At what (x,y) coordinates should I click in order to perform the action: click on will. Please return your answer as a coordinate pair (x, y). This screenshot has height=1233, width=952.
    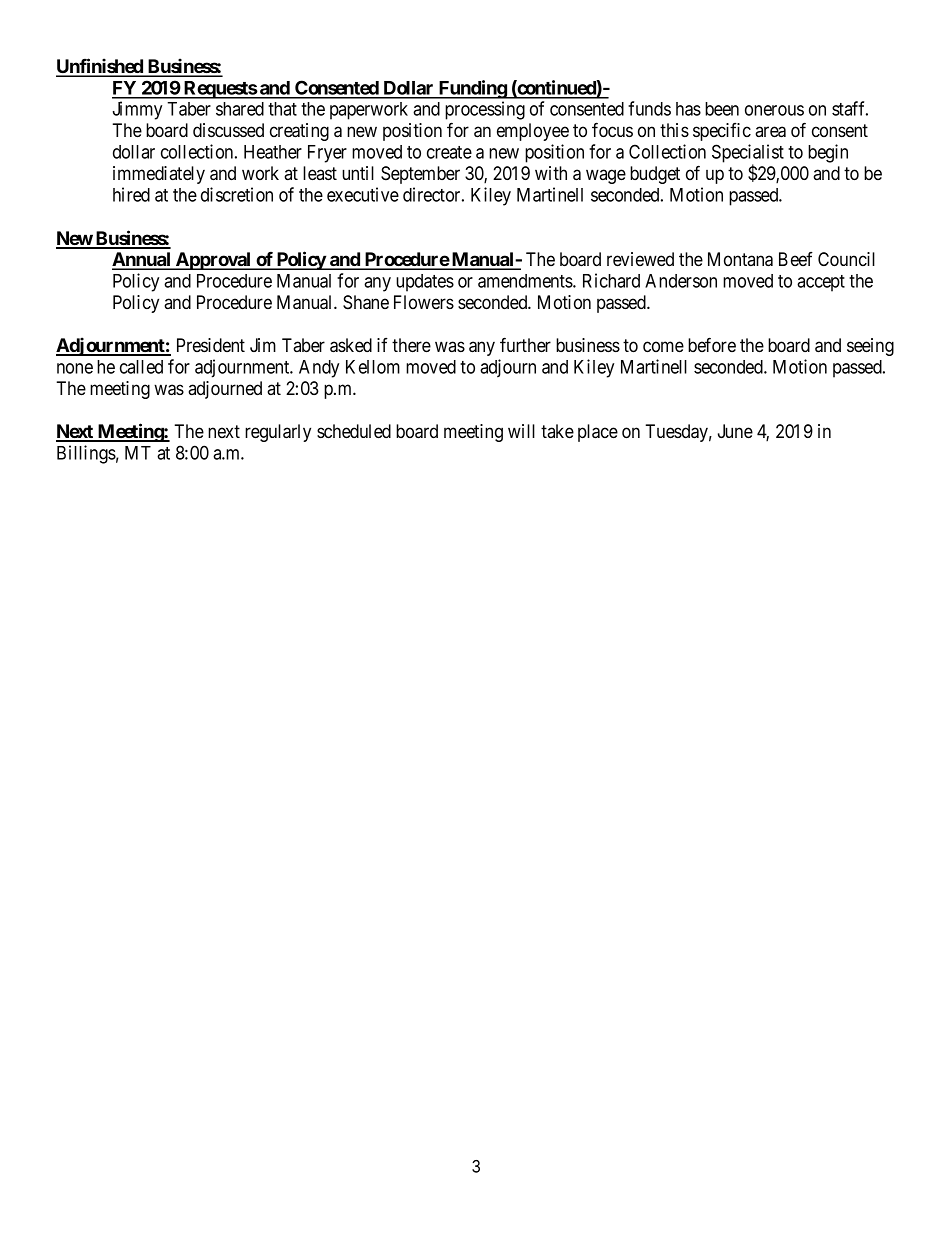
    Looking at the image, I should click on (521, 431).
